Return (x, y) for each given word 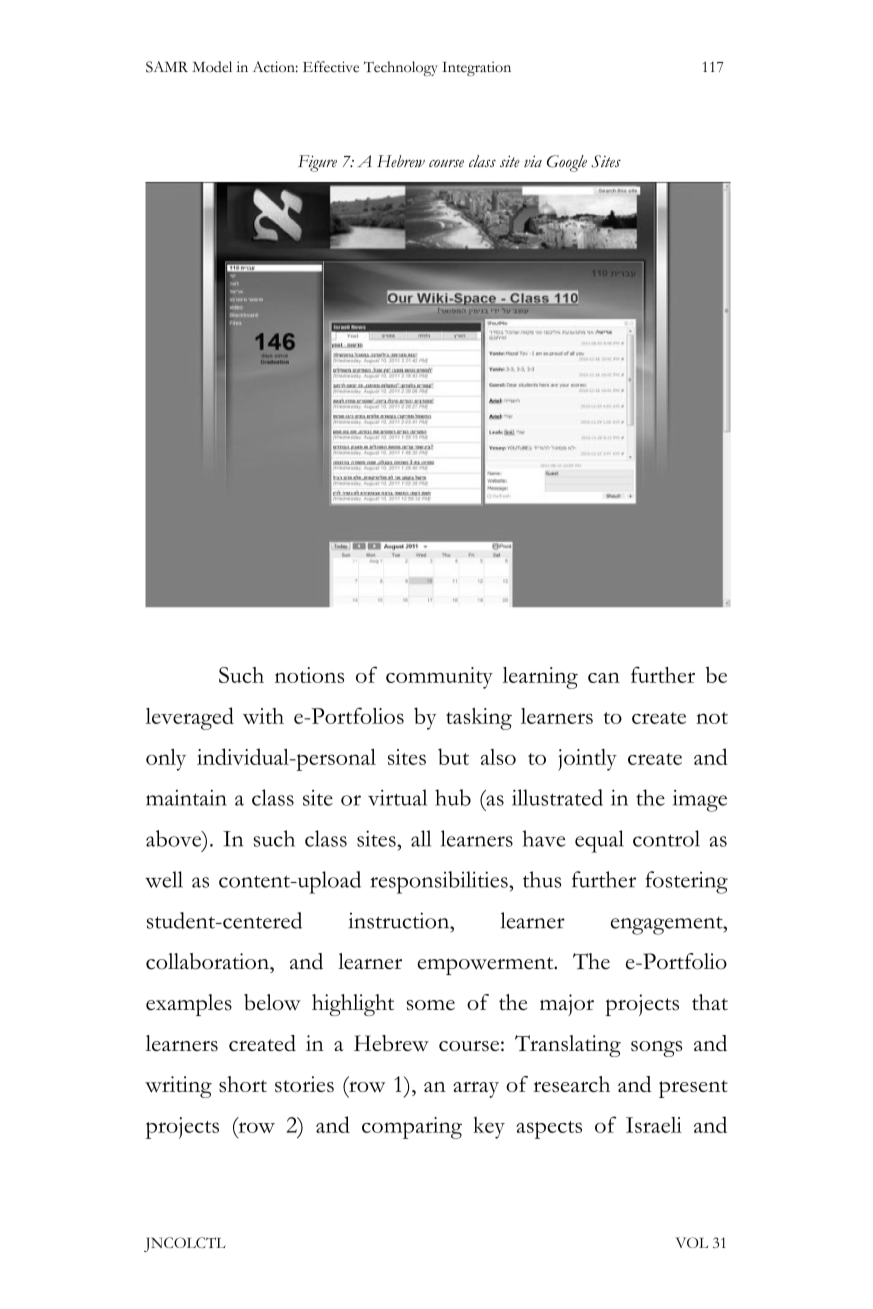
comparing (412, 1128)
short (243, 1084)
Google (567, 163)
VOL (691, 1242)
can (604, 677)
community (439, 678)
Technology (401, 68)
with (263, 716)
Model (212, 67)
